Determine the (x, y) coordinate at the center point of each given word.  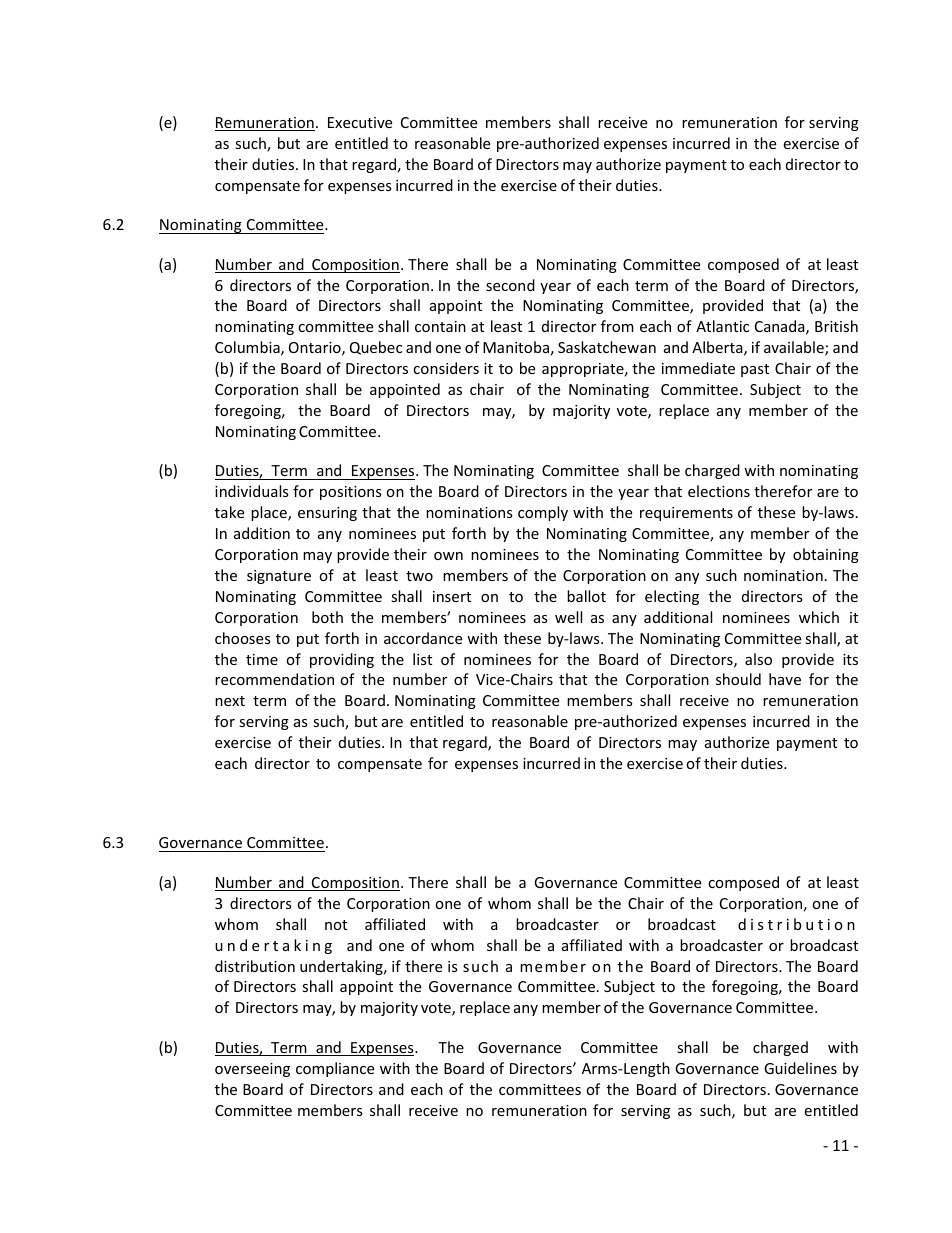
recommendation (274, 679)
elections (719, 491)
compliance (335, 1069)
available (795, 348)
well (568, 617)
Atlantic (722, 326)
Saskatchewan (607, 347)
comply (543, 513)
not (336, 925)
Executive (360, 122)
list (422, 659)
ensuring (327, 514)
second (510, 285)
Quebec (376, 348)
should (738, 679)
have (785, 679)
